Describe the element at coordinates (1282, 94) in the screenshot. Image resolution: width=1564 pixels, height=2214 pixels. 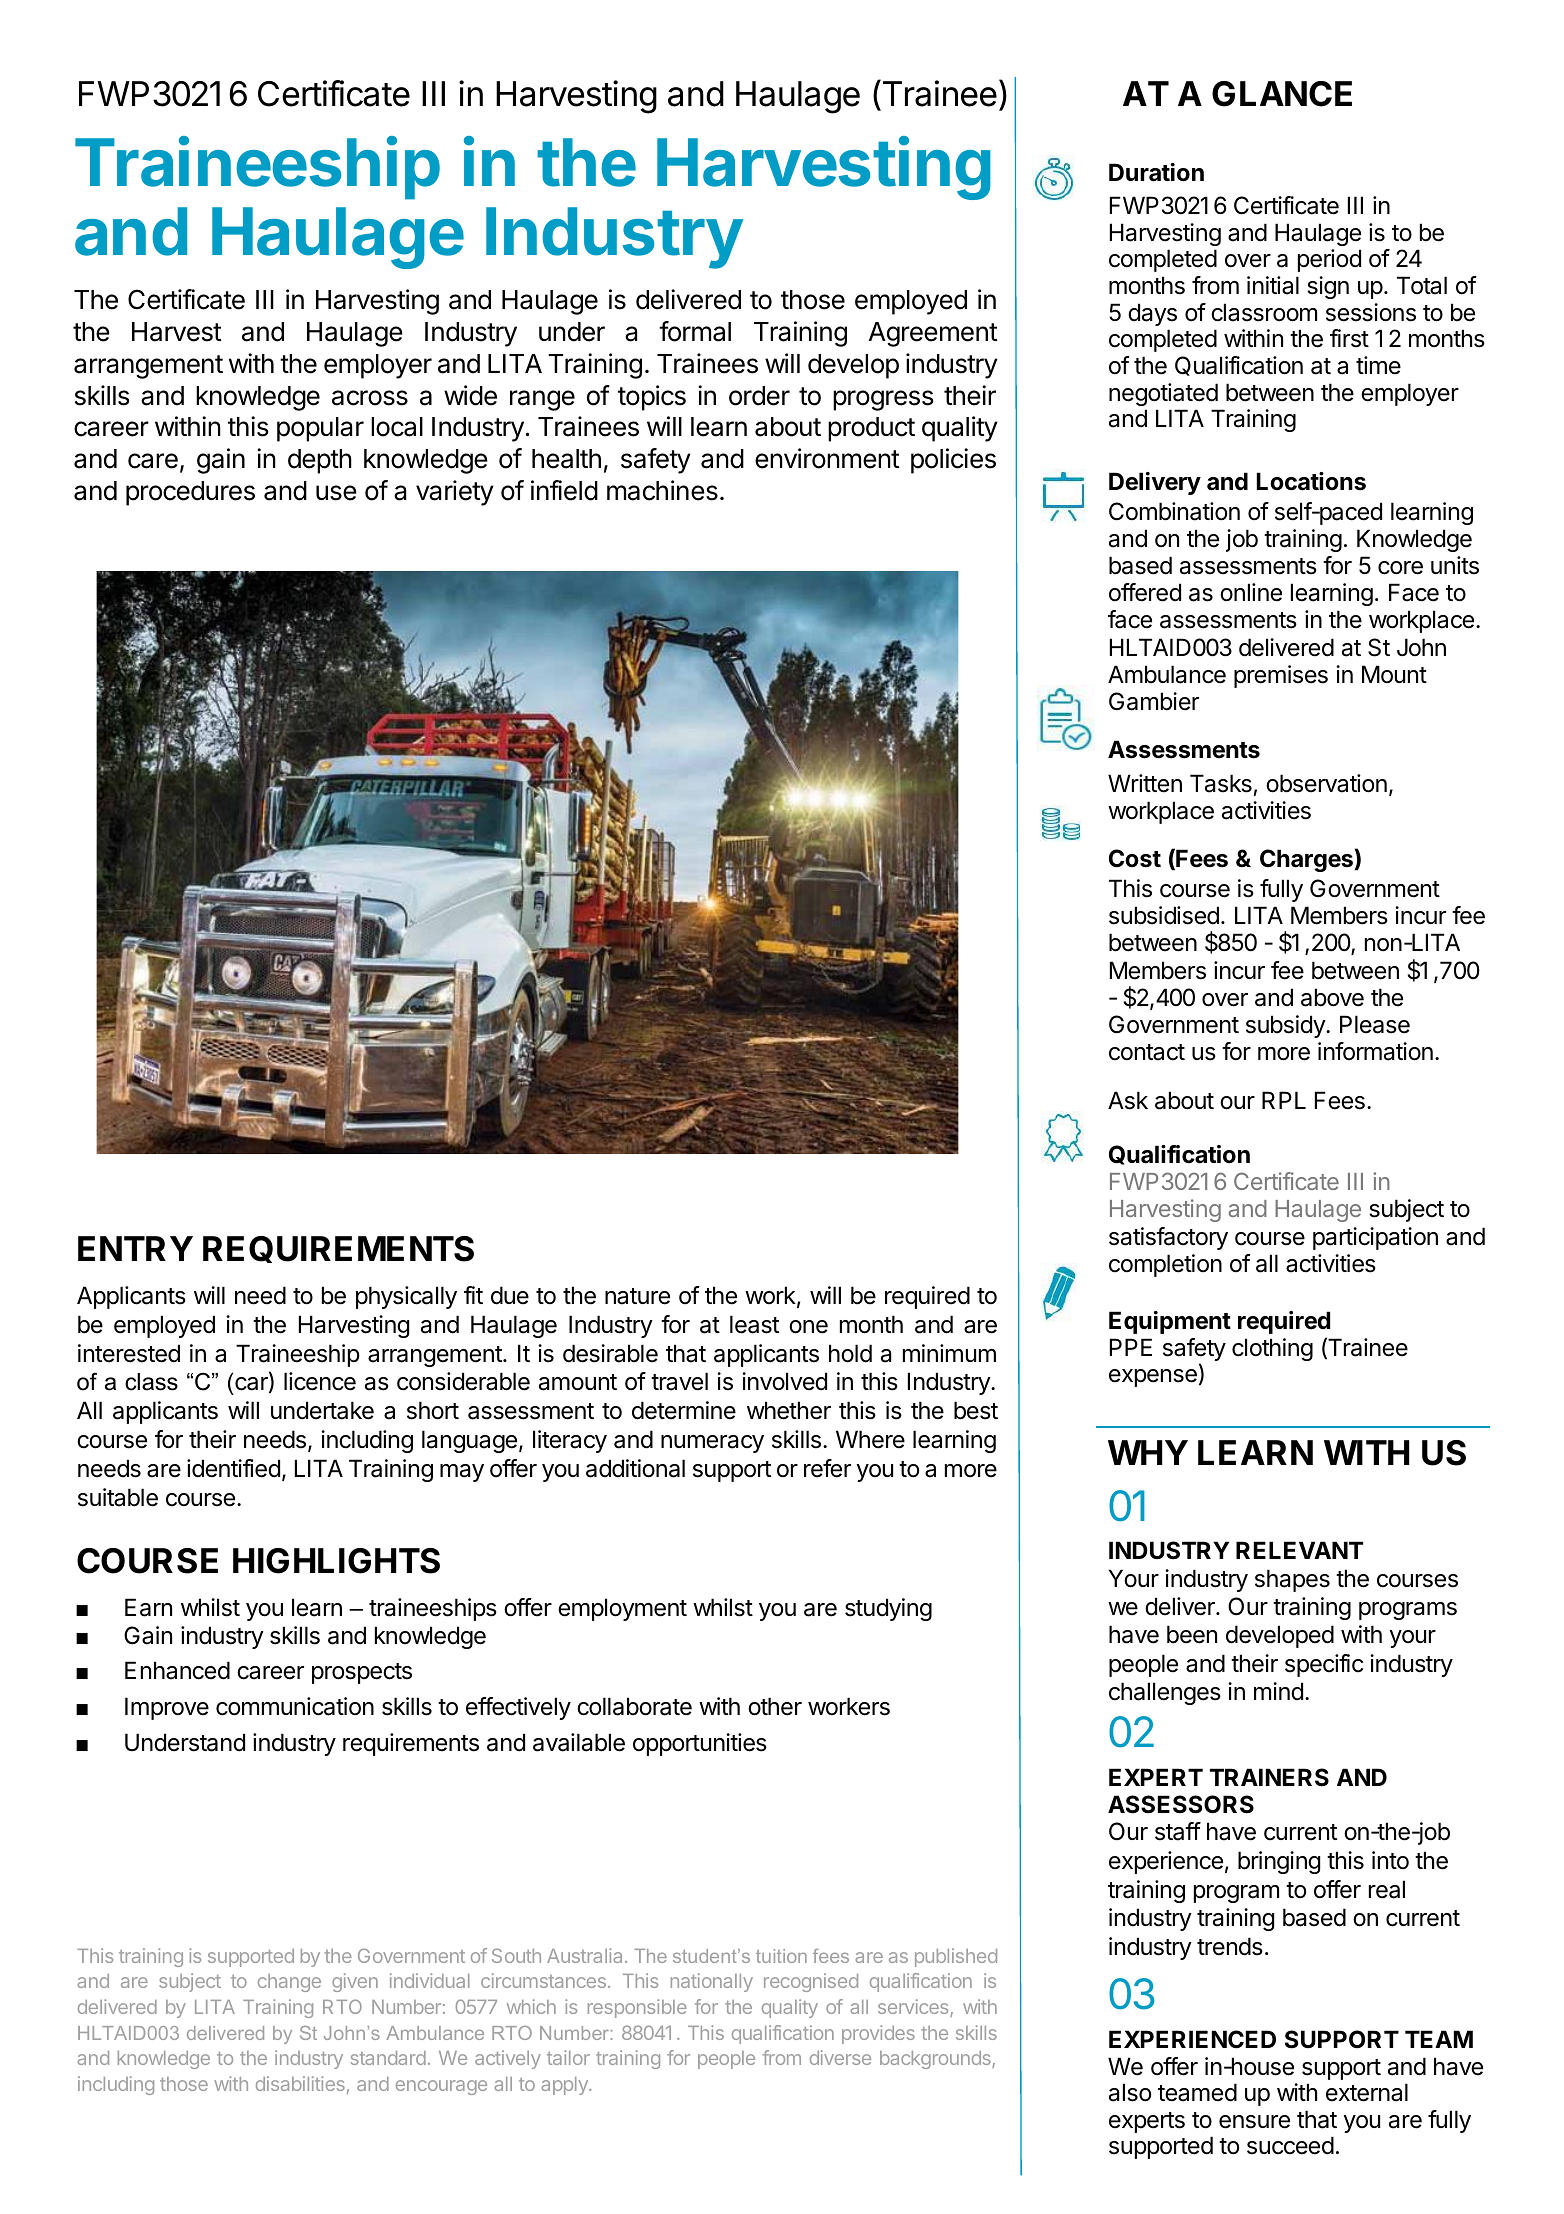
I see `GLANCE` at that location.
